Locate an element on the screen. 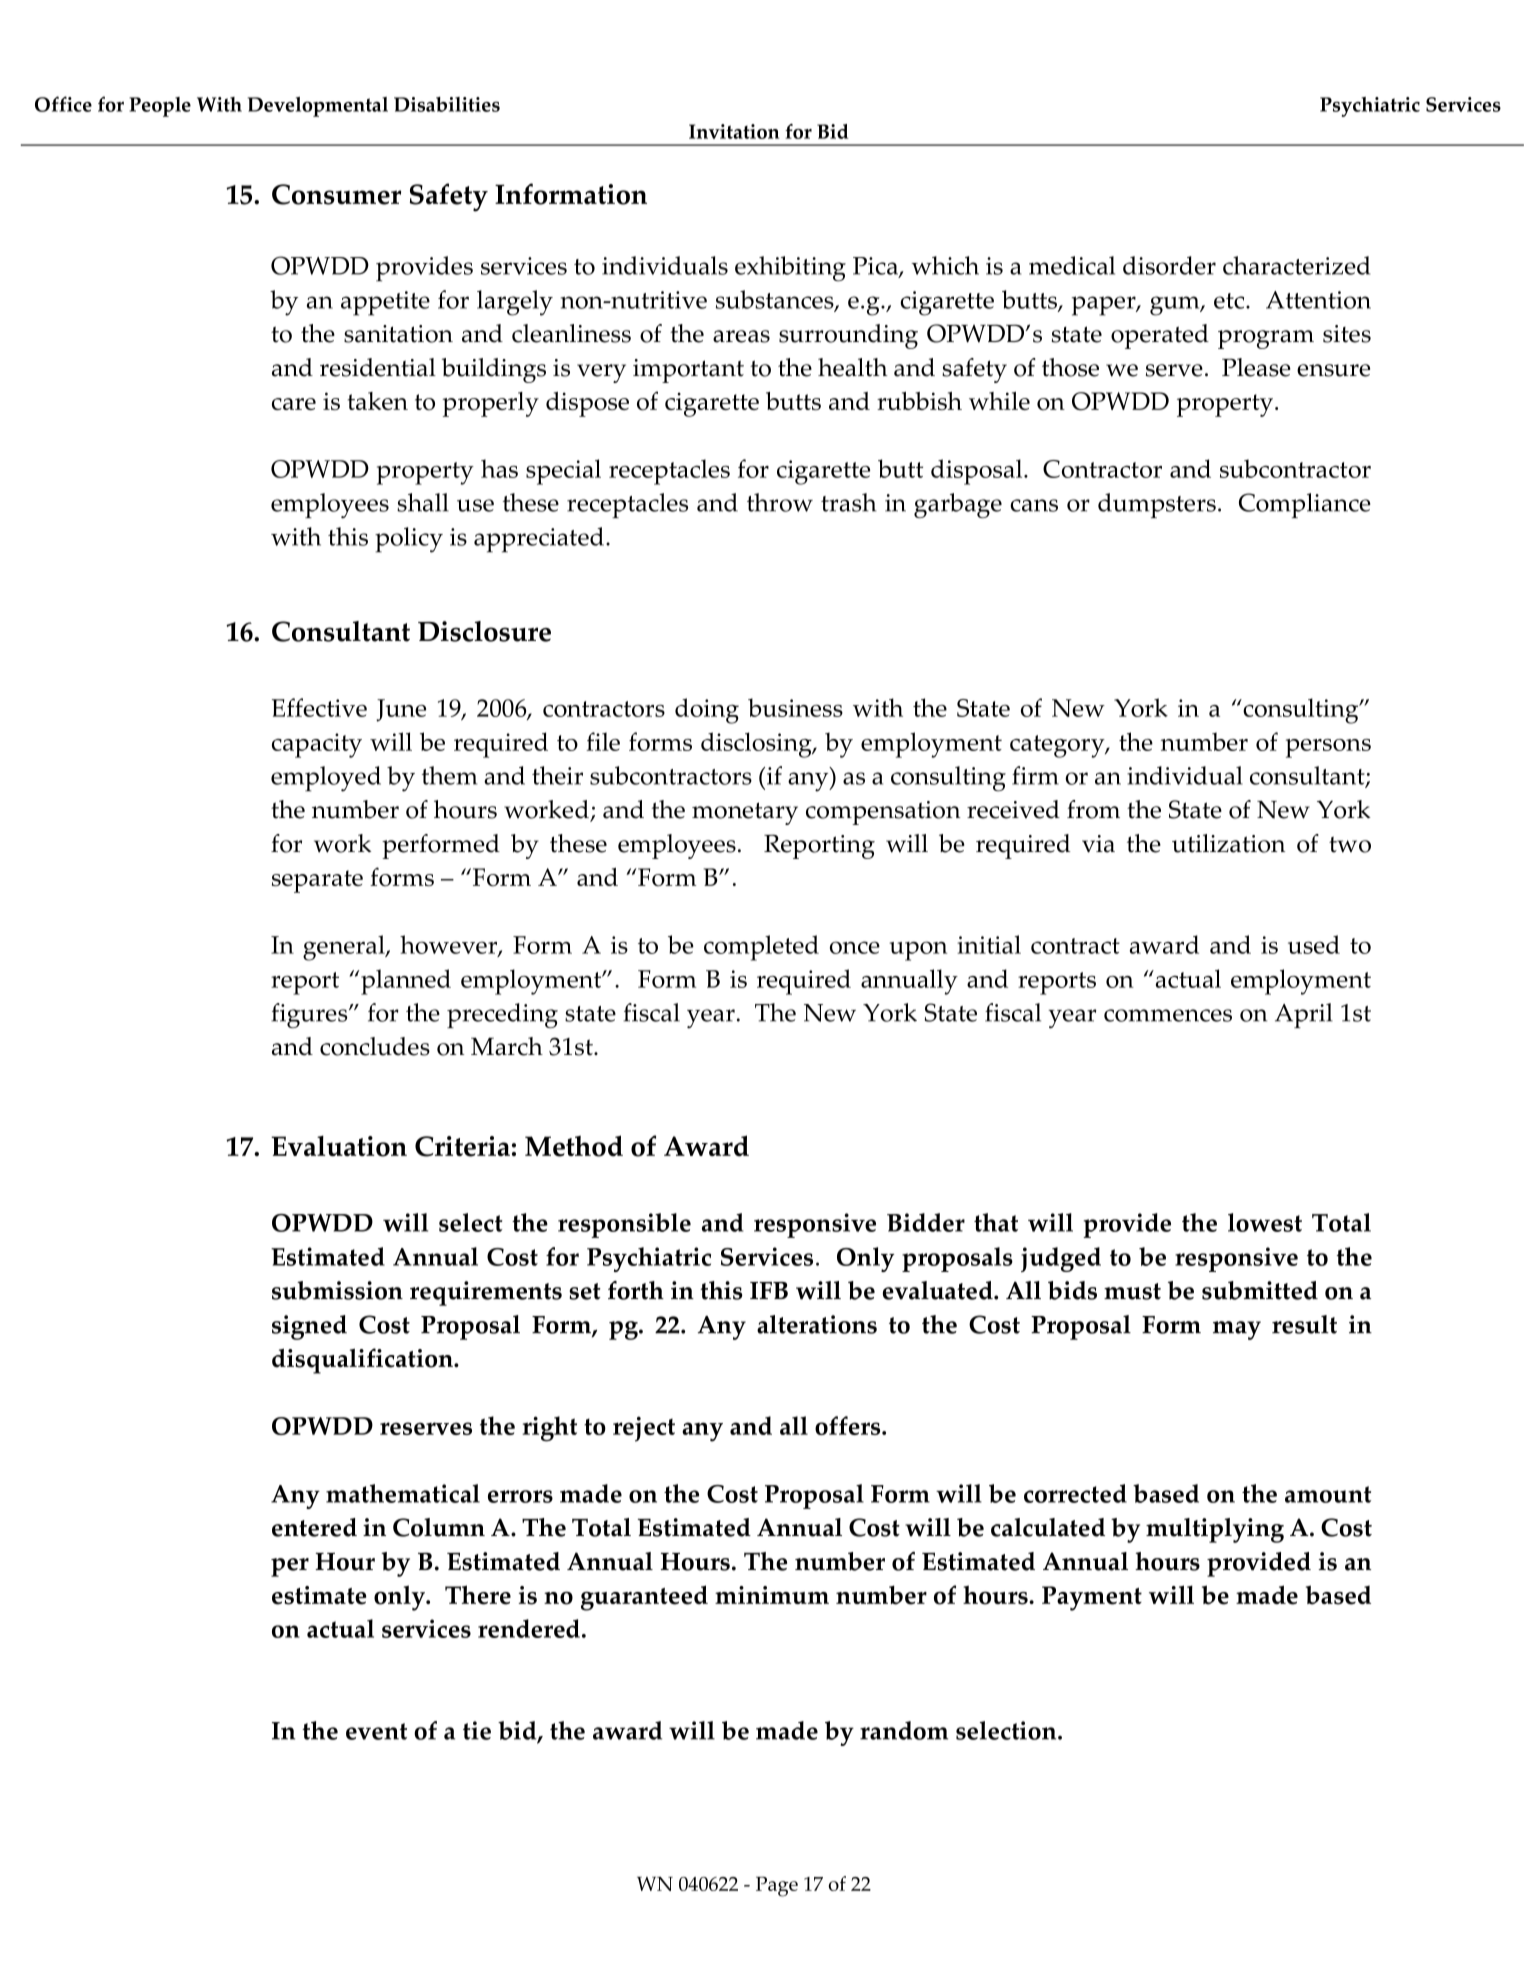 Image resolution: width=1535 pixels, height=1987 pixels. Page is located at coordinates (777, 1886).
